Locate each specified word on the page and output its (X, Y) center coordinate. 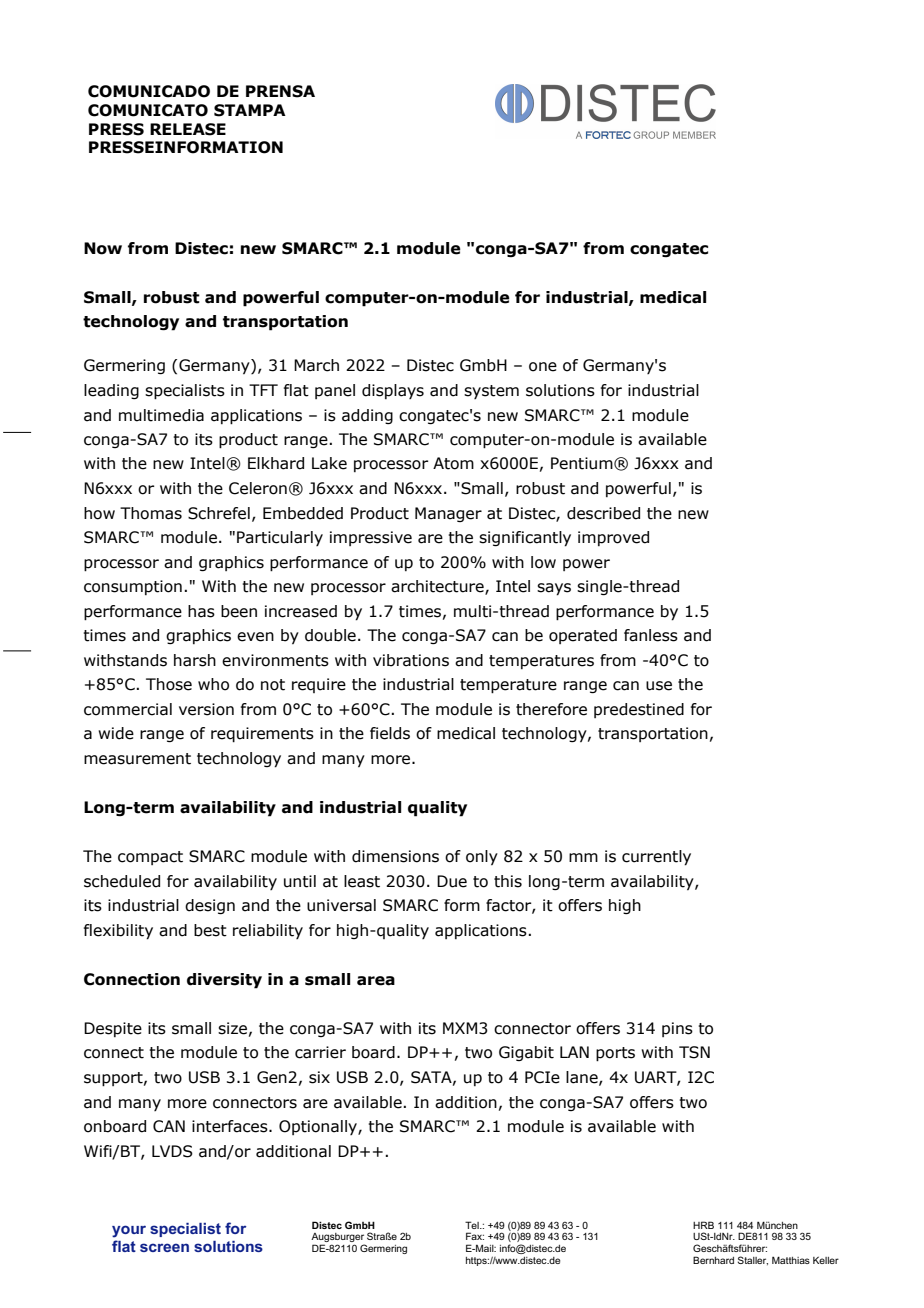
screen (164, 1247)
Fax (475, 1236)
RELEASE (188, 129)
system (491, 392)
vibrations (411, 660)
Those (169, 684)
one (543, 367)
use (659, 686)
